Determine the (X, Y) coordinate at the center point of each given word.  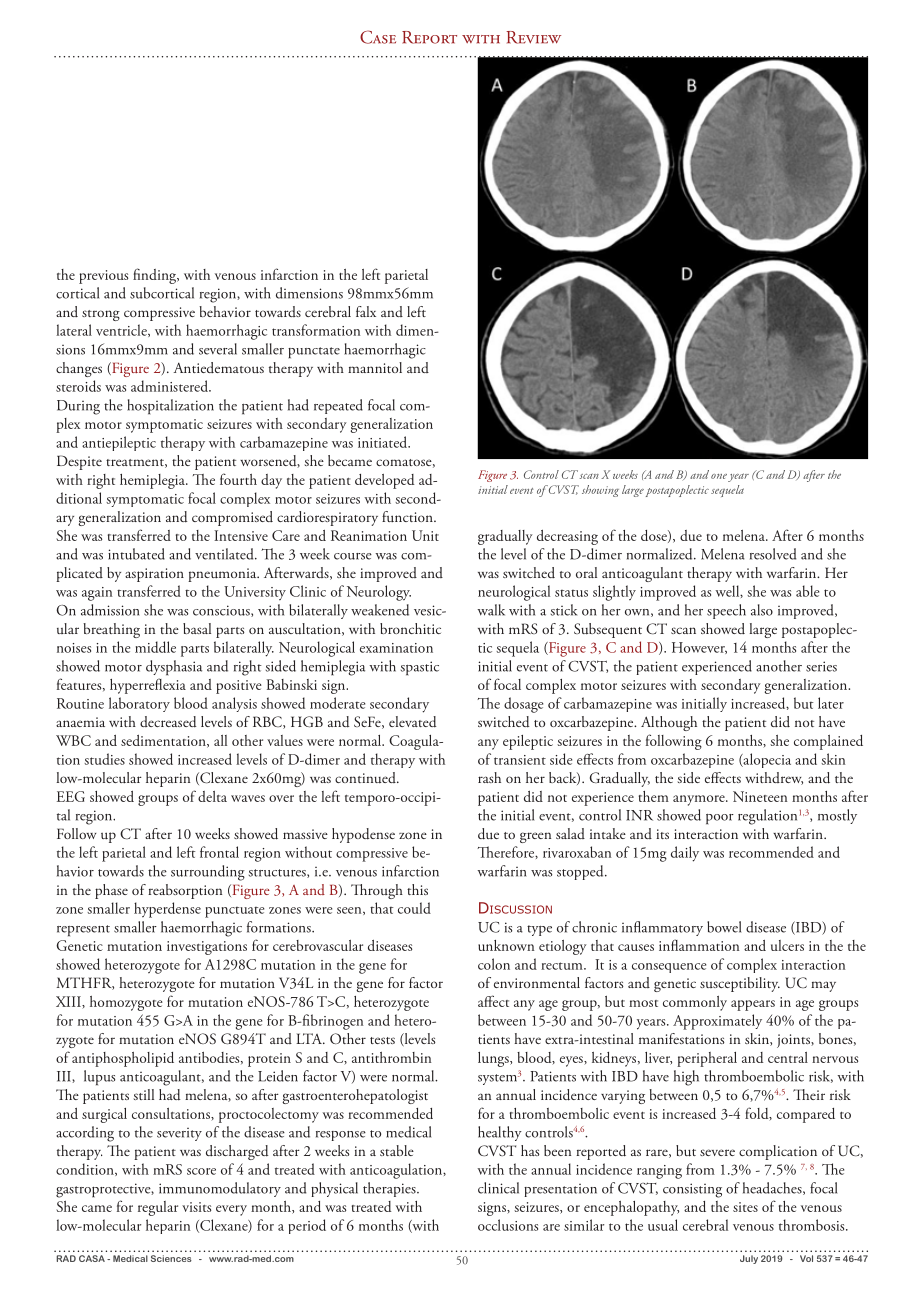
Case (378, 37)
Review (533, 37)
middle (155, 647)
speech (726, 611)
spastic (420, 668)
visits (196, 1207)
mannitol (375, 367)
